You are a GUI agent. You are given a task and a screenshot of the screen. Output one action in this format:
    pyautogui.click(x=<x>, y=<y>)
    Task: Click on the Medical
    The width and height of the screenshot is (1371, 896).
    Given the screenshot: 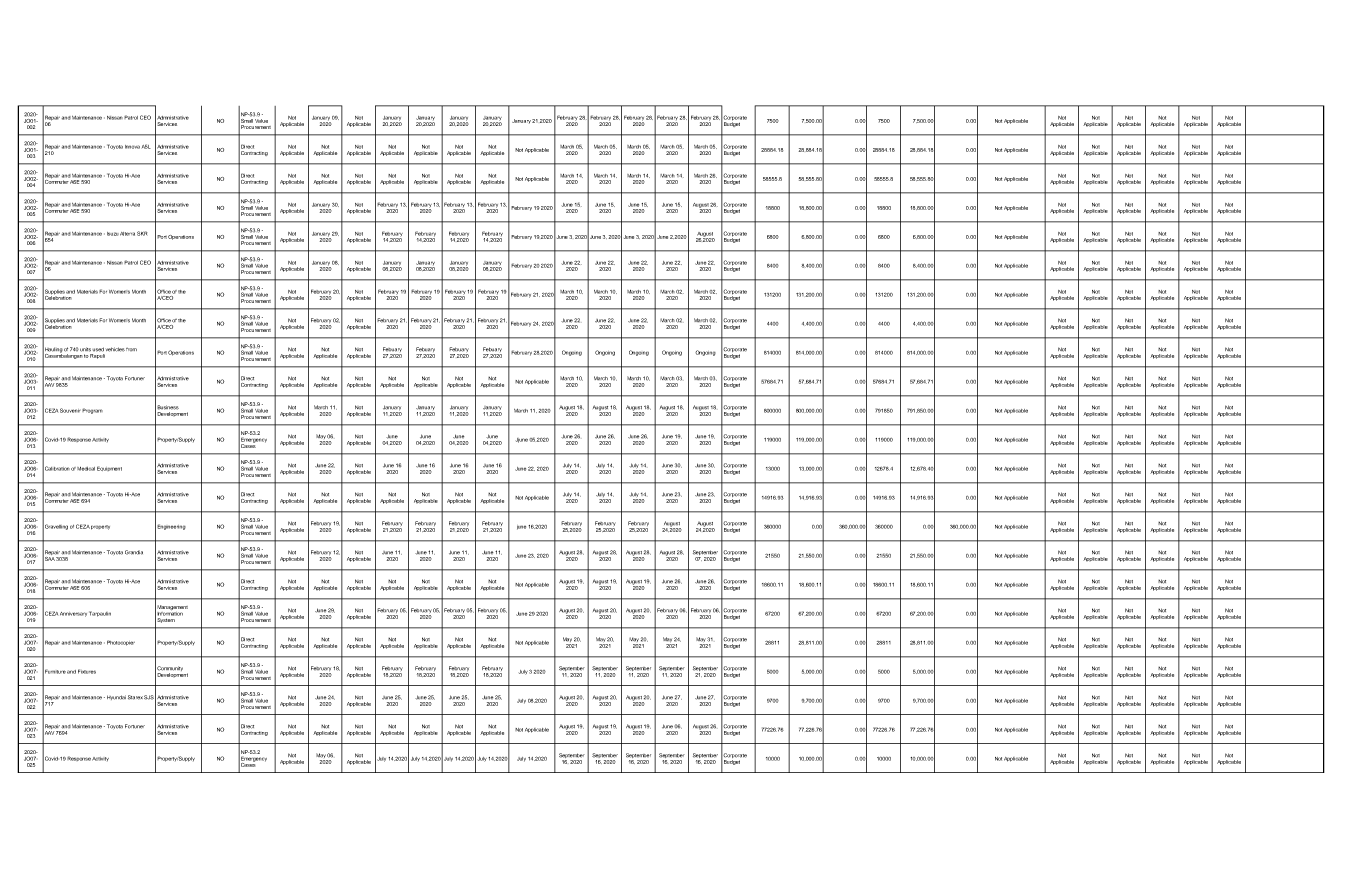 What is the action you would take?
    pyautogui.click(x=86, y=469)
